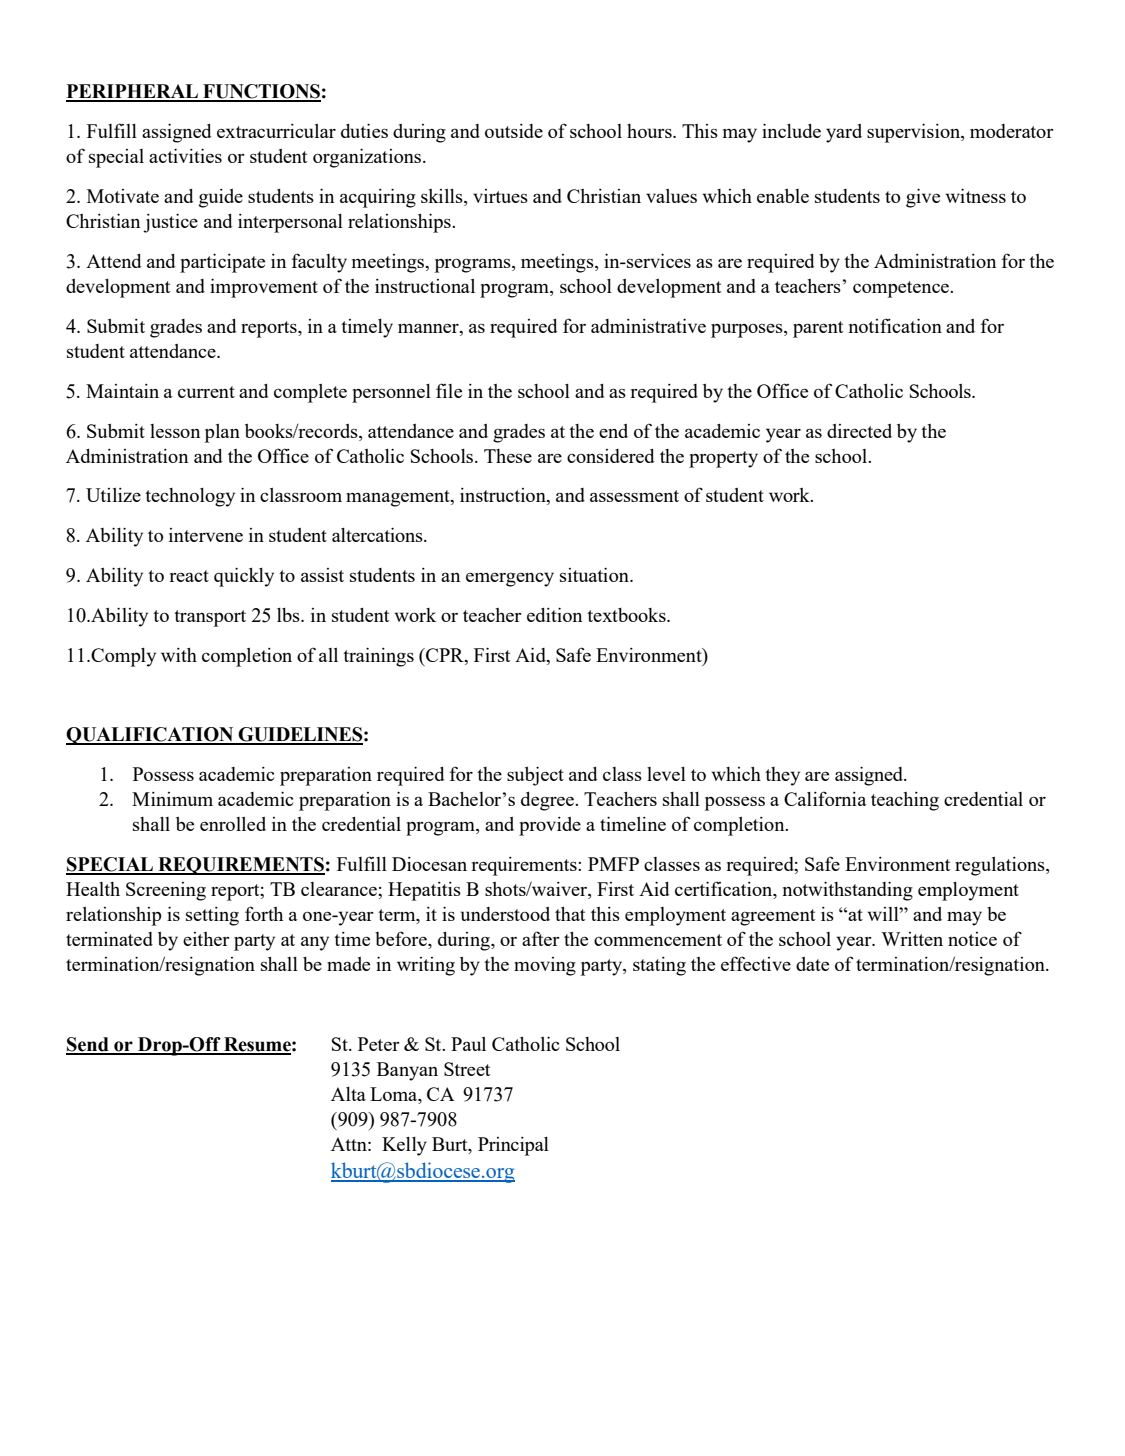 The height and width of the screenshot is (1456, 1125). What do you see at coordinates (554, 614) in the screenshot?
I see `edition` at bounding box center [554, 614].
